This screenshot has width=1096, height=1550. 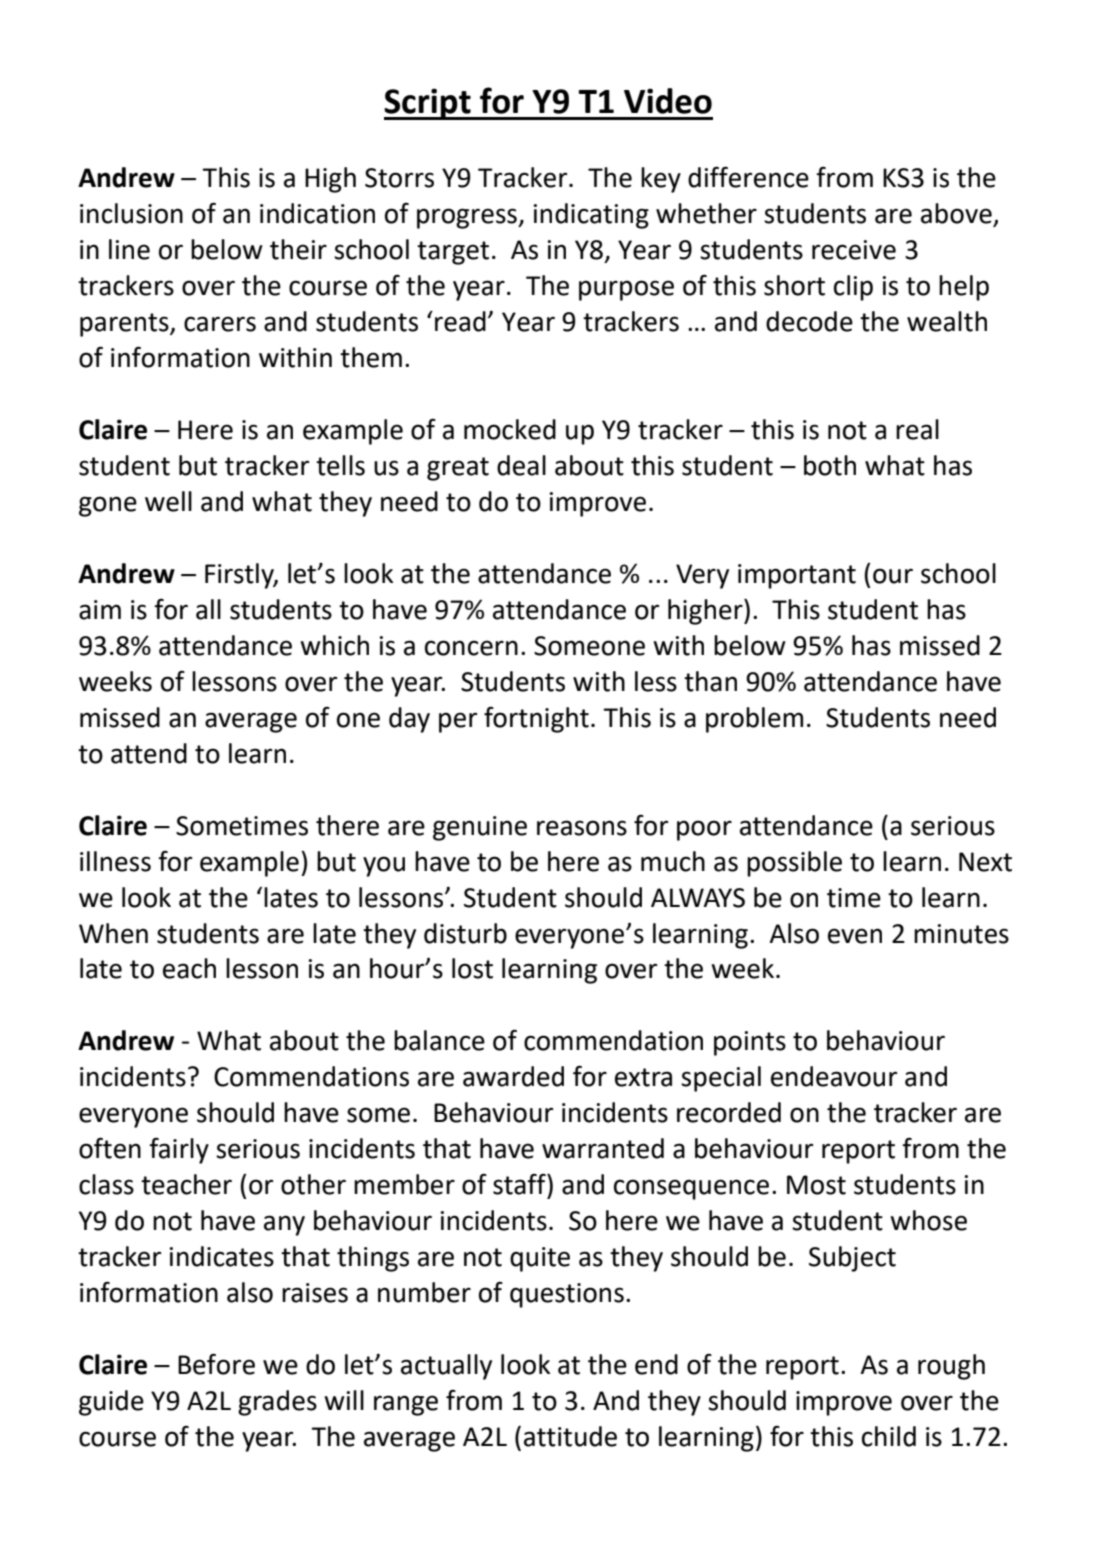 What do you see at coordinates (131, 213) in the screenshot?
I see `inclusion` at bounding box center [131, 213].
